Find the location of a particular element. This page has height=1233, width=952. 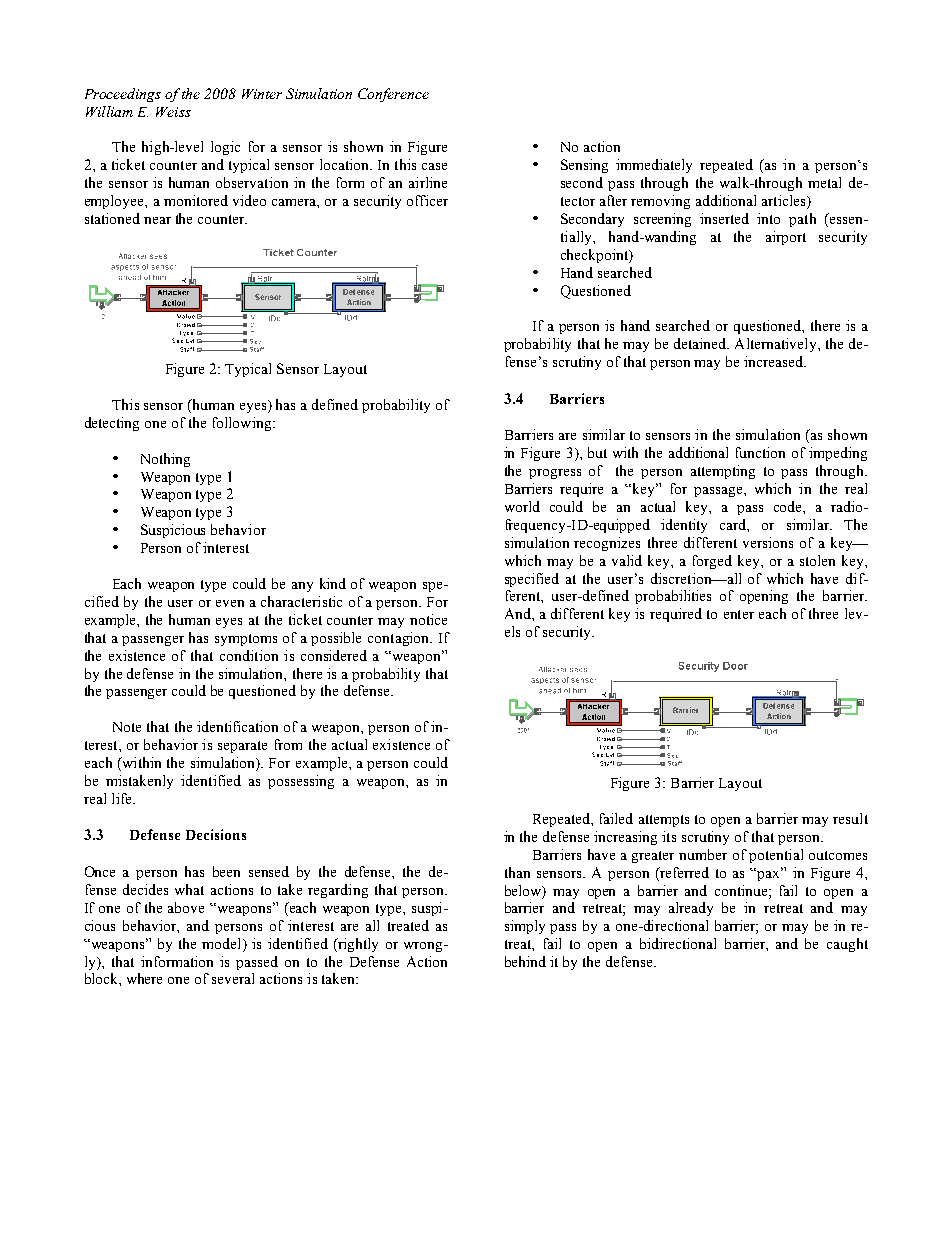

world is located at coordinates (522, 506).
